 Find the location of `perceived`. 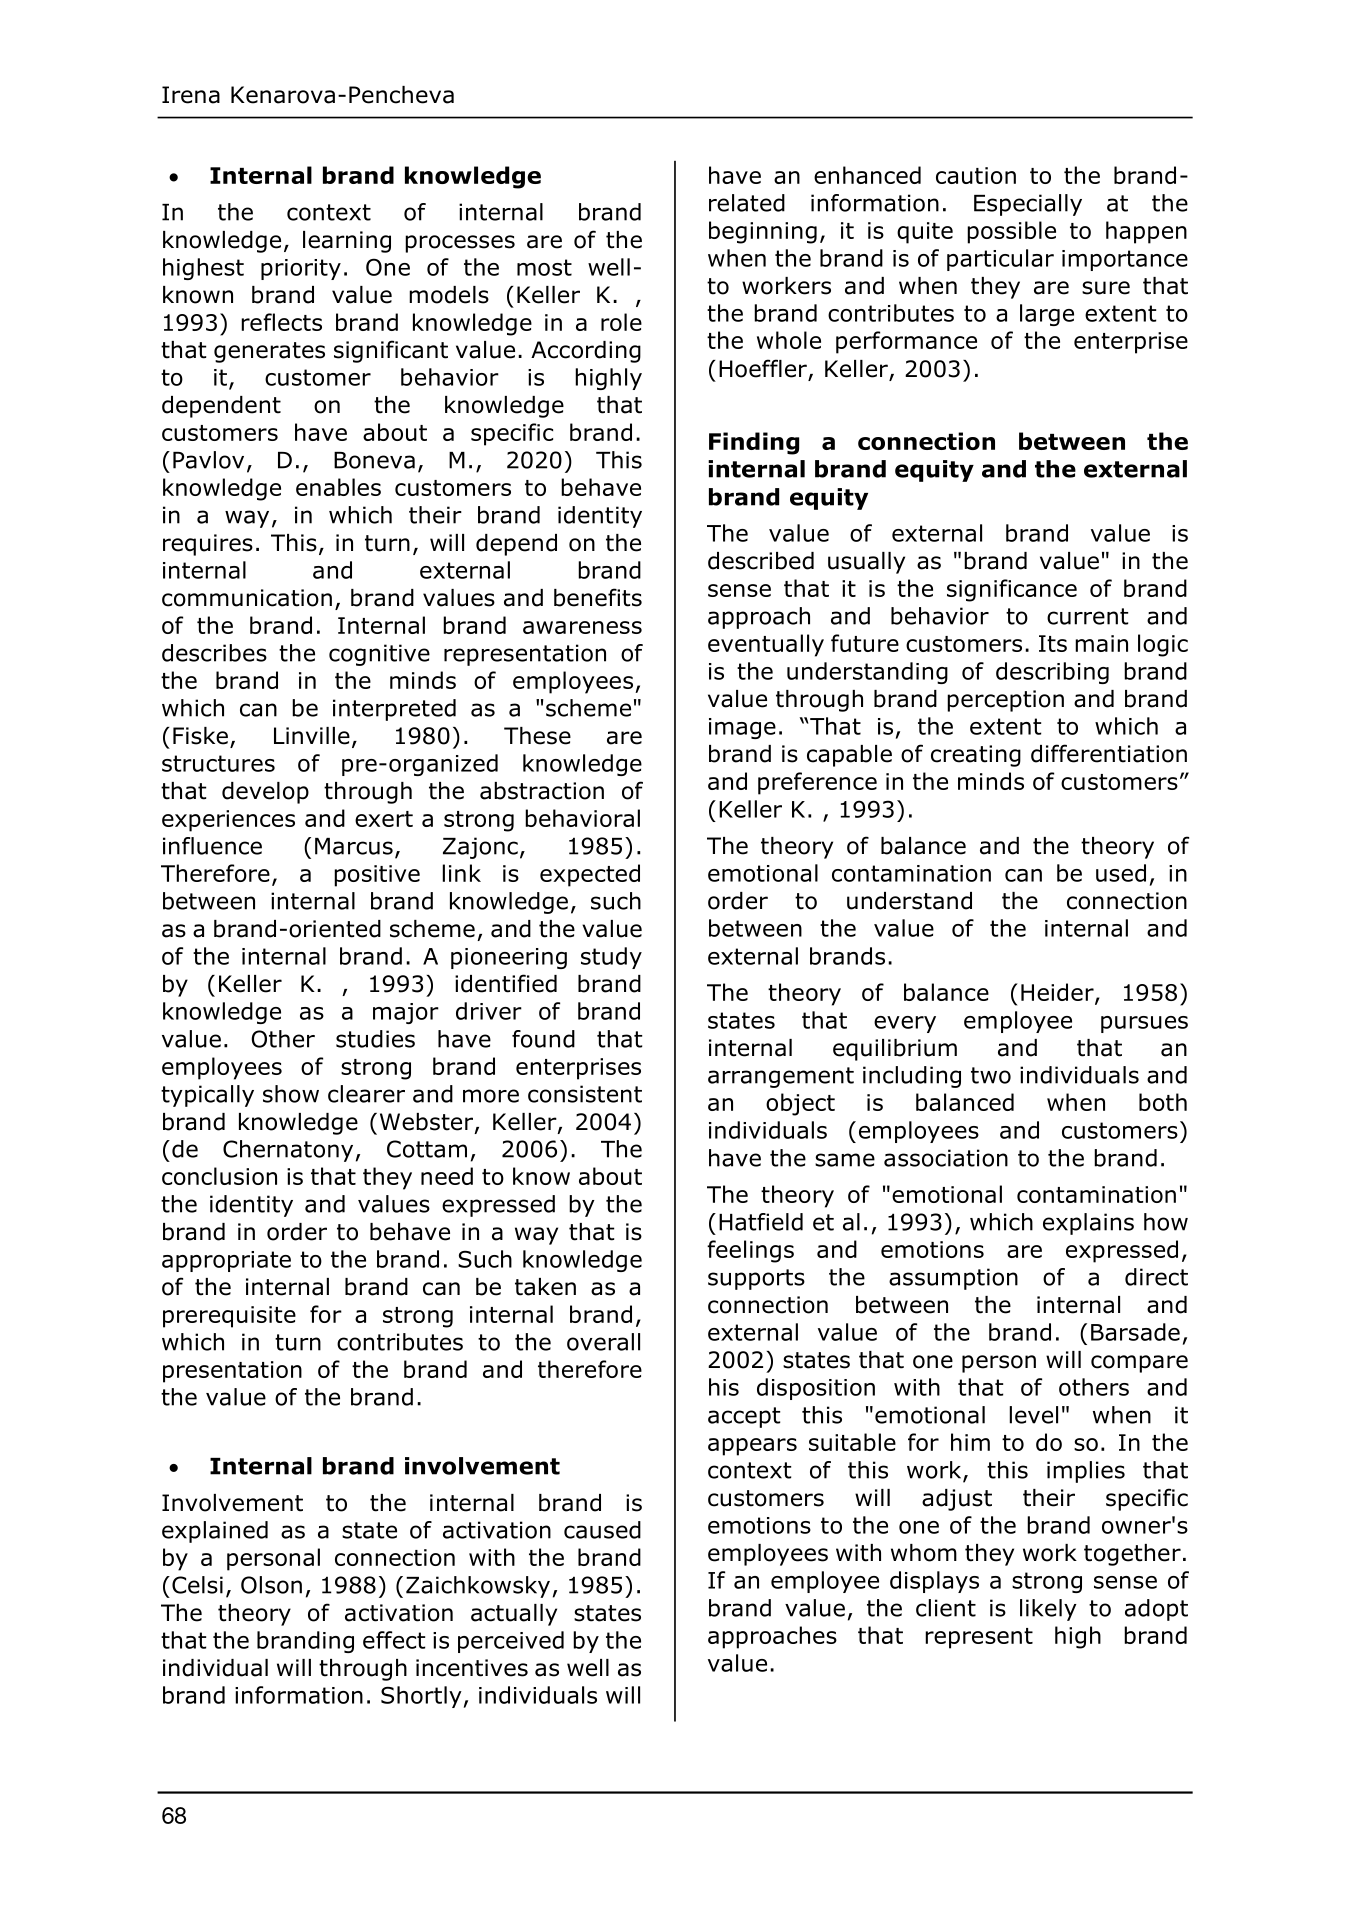

perceived is located at coordinates (511, 1642).
